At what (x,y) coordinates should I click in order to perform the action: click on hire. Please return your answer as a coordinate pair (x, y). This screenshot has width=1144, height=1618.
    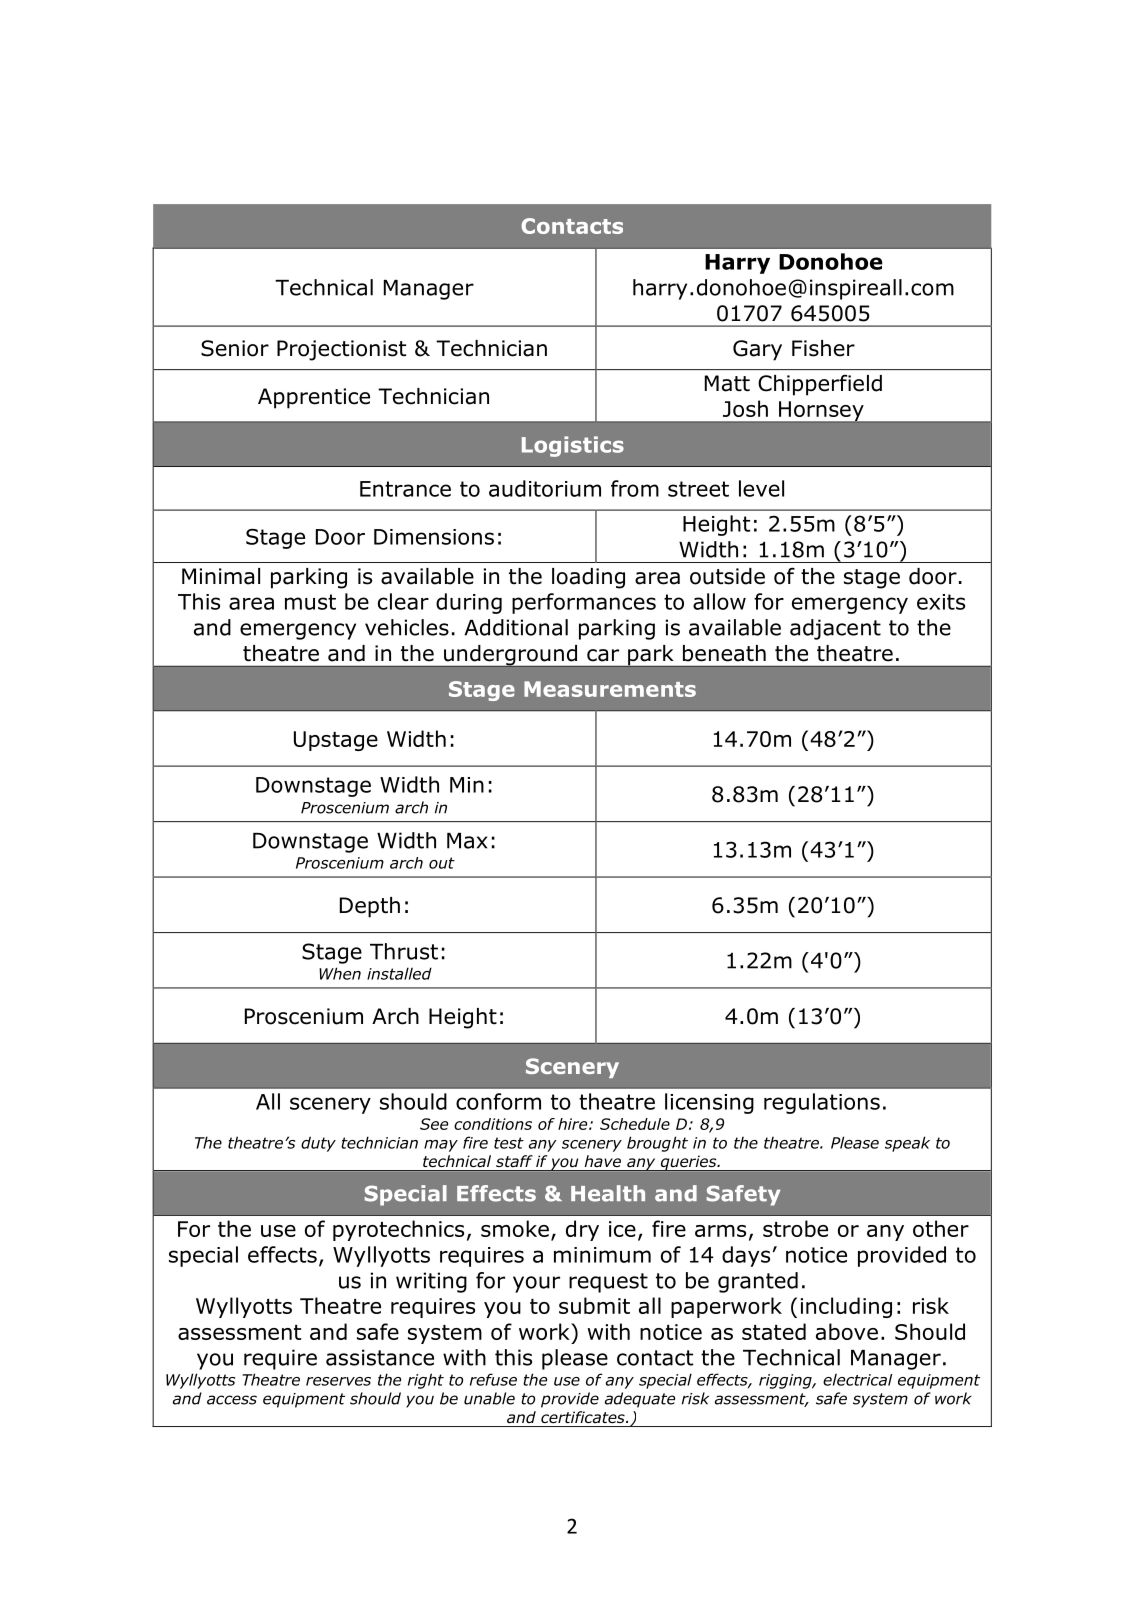
    Looking at the image, I should click on (574, 1124).
